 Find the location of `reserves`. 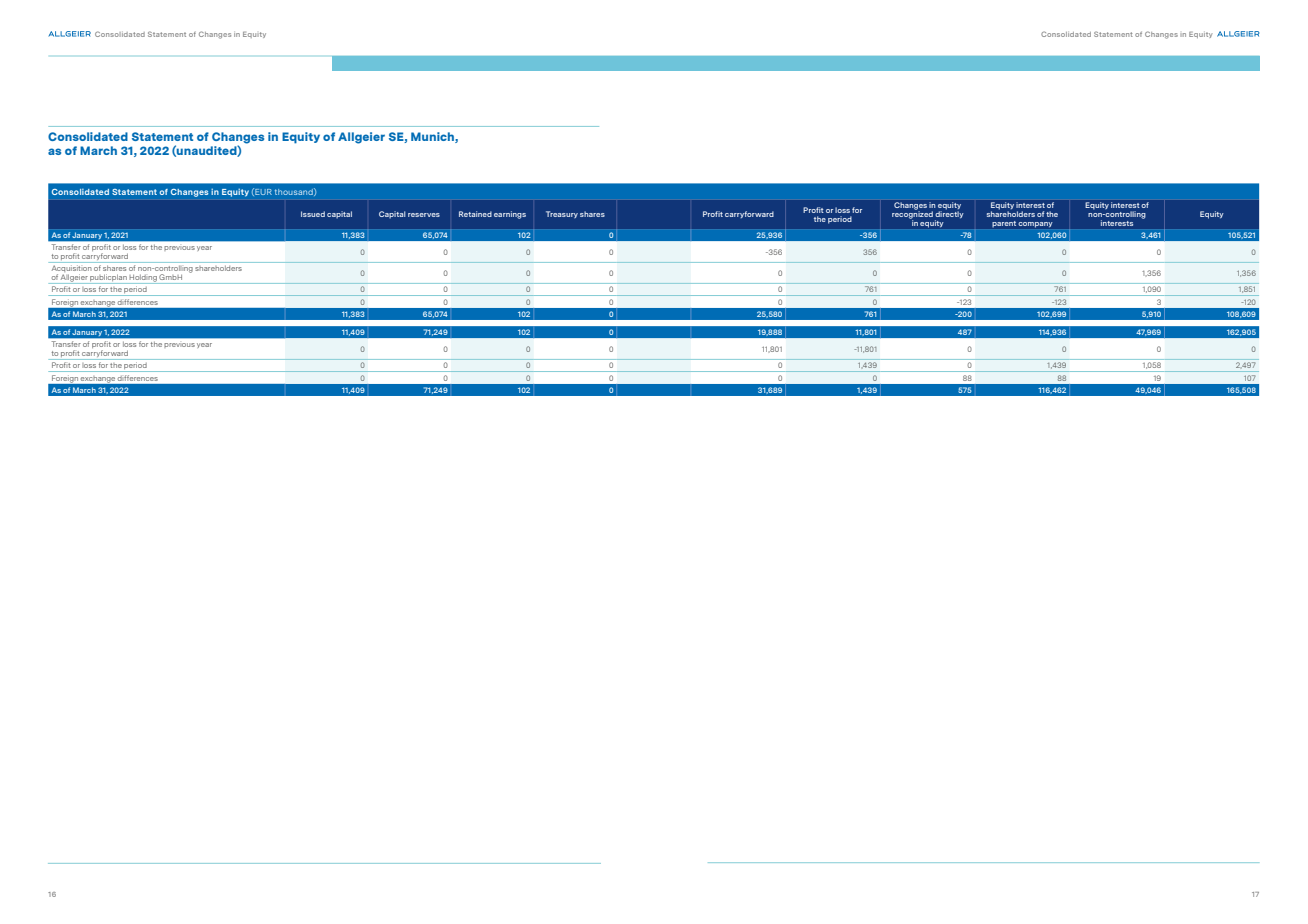

reserves is located at coordinates (424, 215).
